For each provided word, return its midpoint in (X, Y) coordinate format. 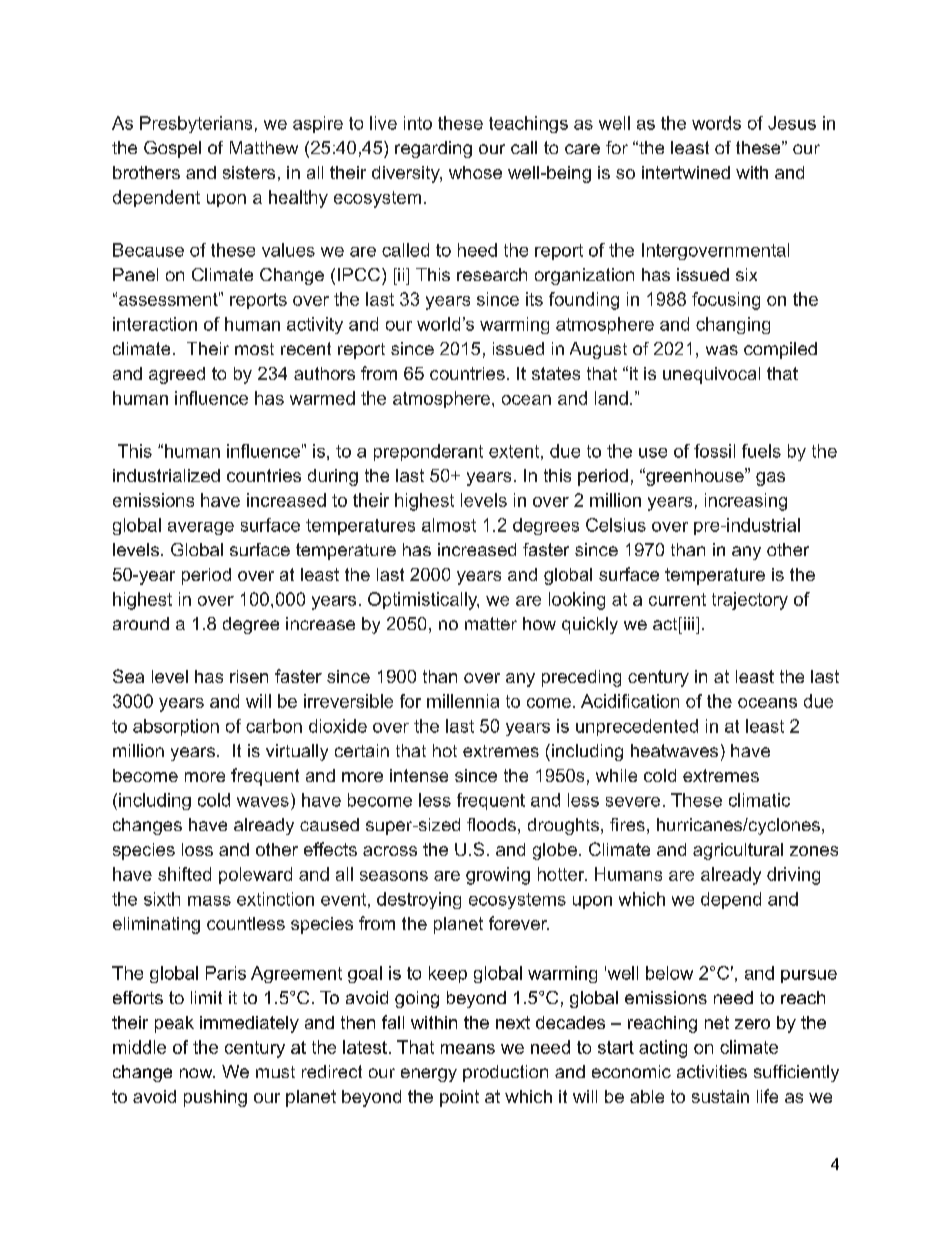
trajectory (750, 601)
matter (491, 623)
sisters (249, 172)
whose (475, 172)
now (197, 1073)
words (716, 123)
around (141, 623)
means (468, 1049)
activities (712, 1071)
